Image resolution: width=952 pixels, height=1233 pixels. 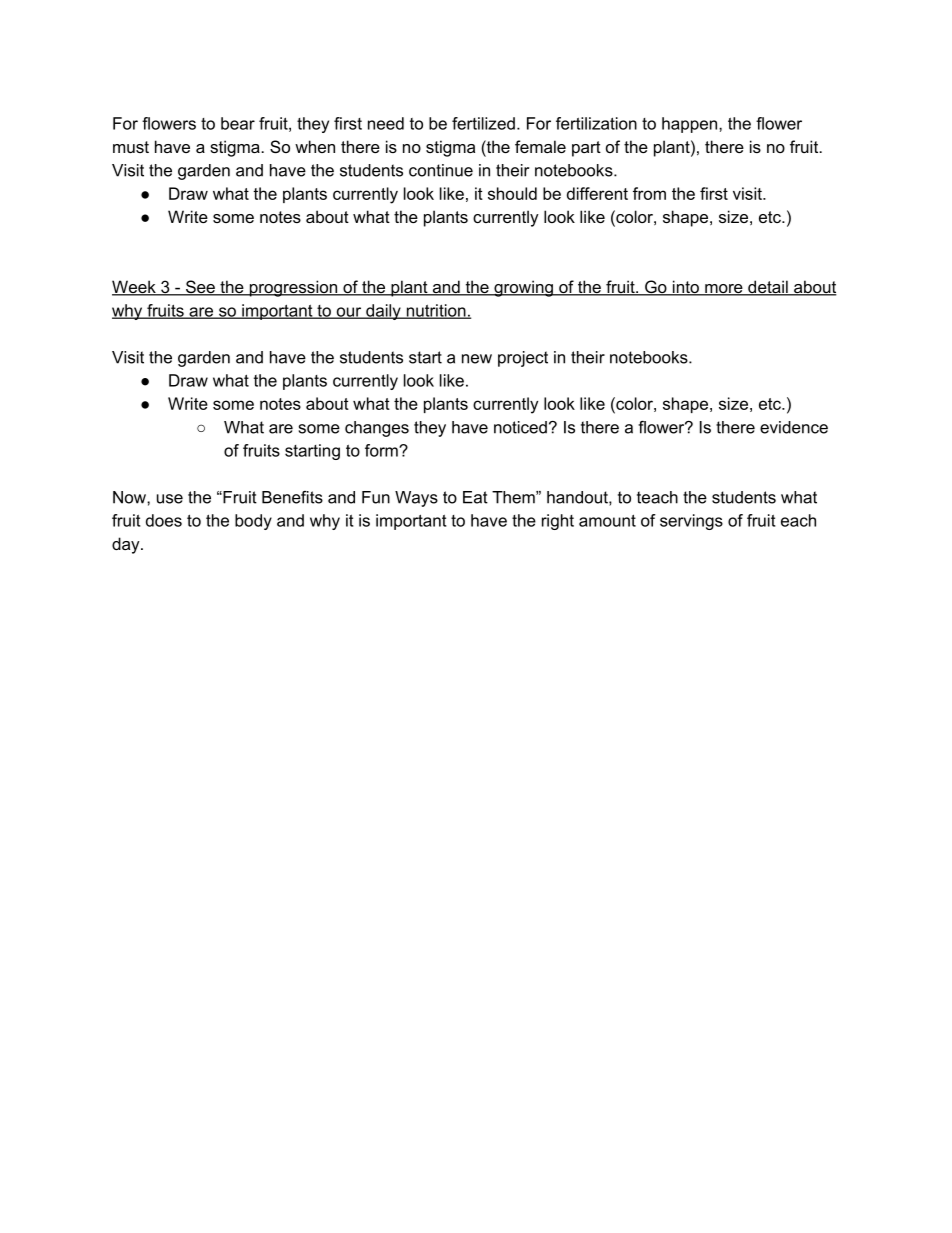 I want to click on See, so click(x=200, y=288).
